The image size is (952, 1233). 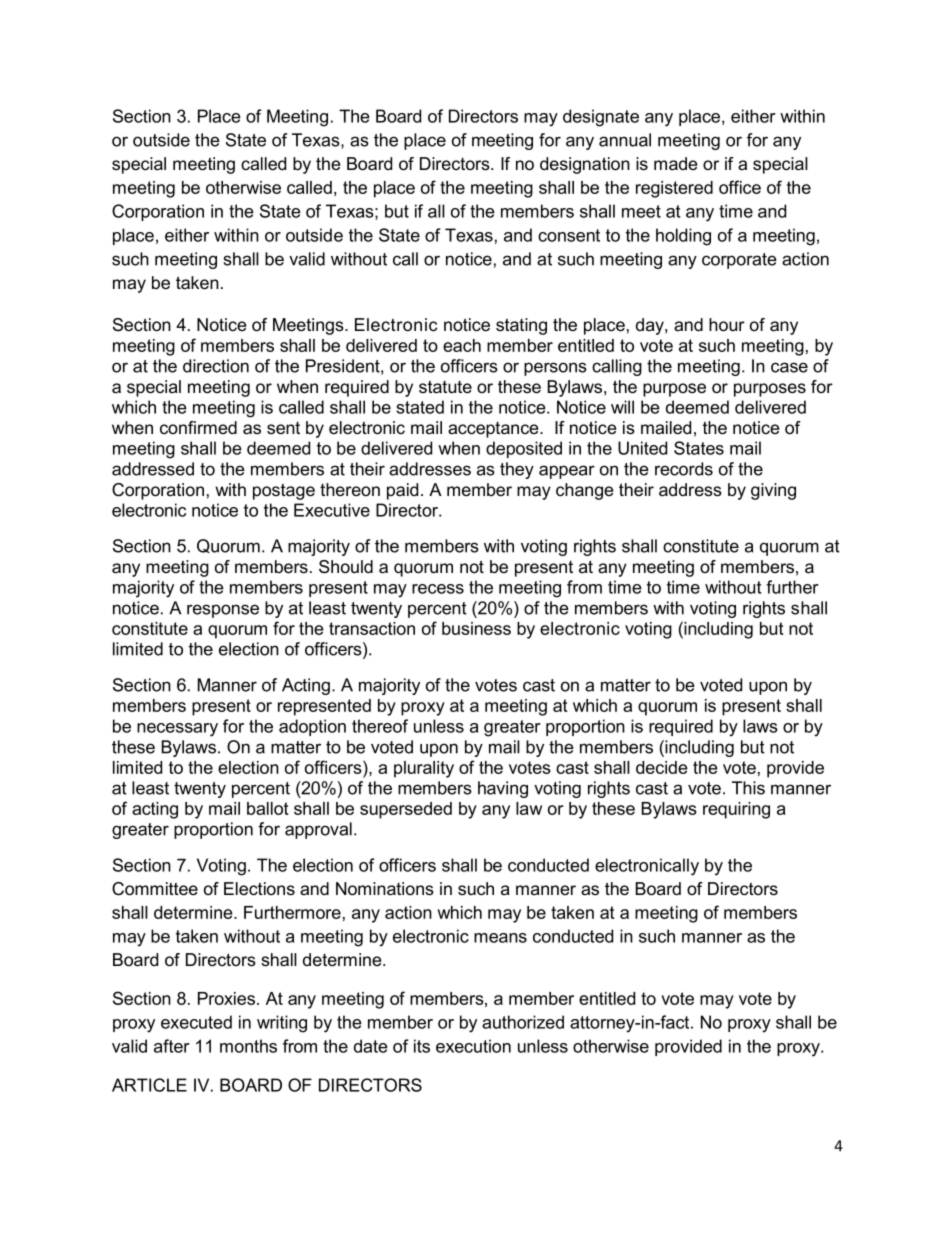 What do you see at coordinates (216, 366) in the screenshot?
I see `direction` at bounding box center [216, 366].
